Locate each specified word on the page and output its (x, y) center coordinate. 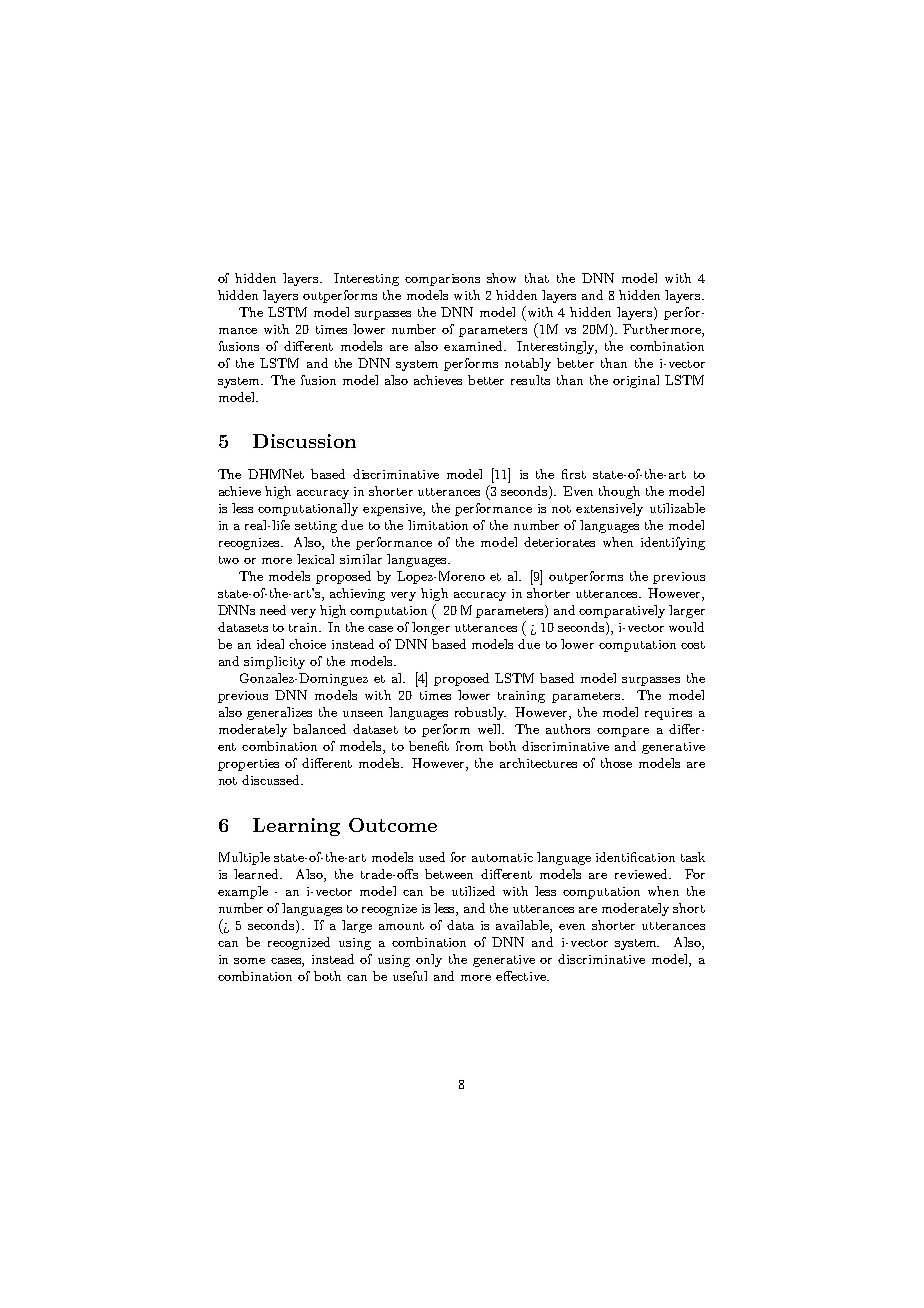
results (530, 380)
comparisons (442, 280)
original (636, 381)
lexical (315, 559)
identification (635, 857)
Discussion (304, 441)
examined (474, 346)
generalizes (279, 713)
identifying (673, 543)
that (537, 278)
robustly (480, 713)
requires (668, 714)
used (432, 857)
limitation (438, 525)
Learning (296, 827)
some (249, 961)
